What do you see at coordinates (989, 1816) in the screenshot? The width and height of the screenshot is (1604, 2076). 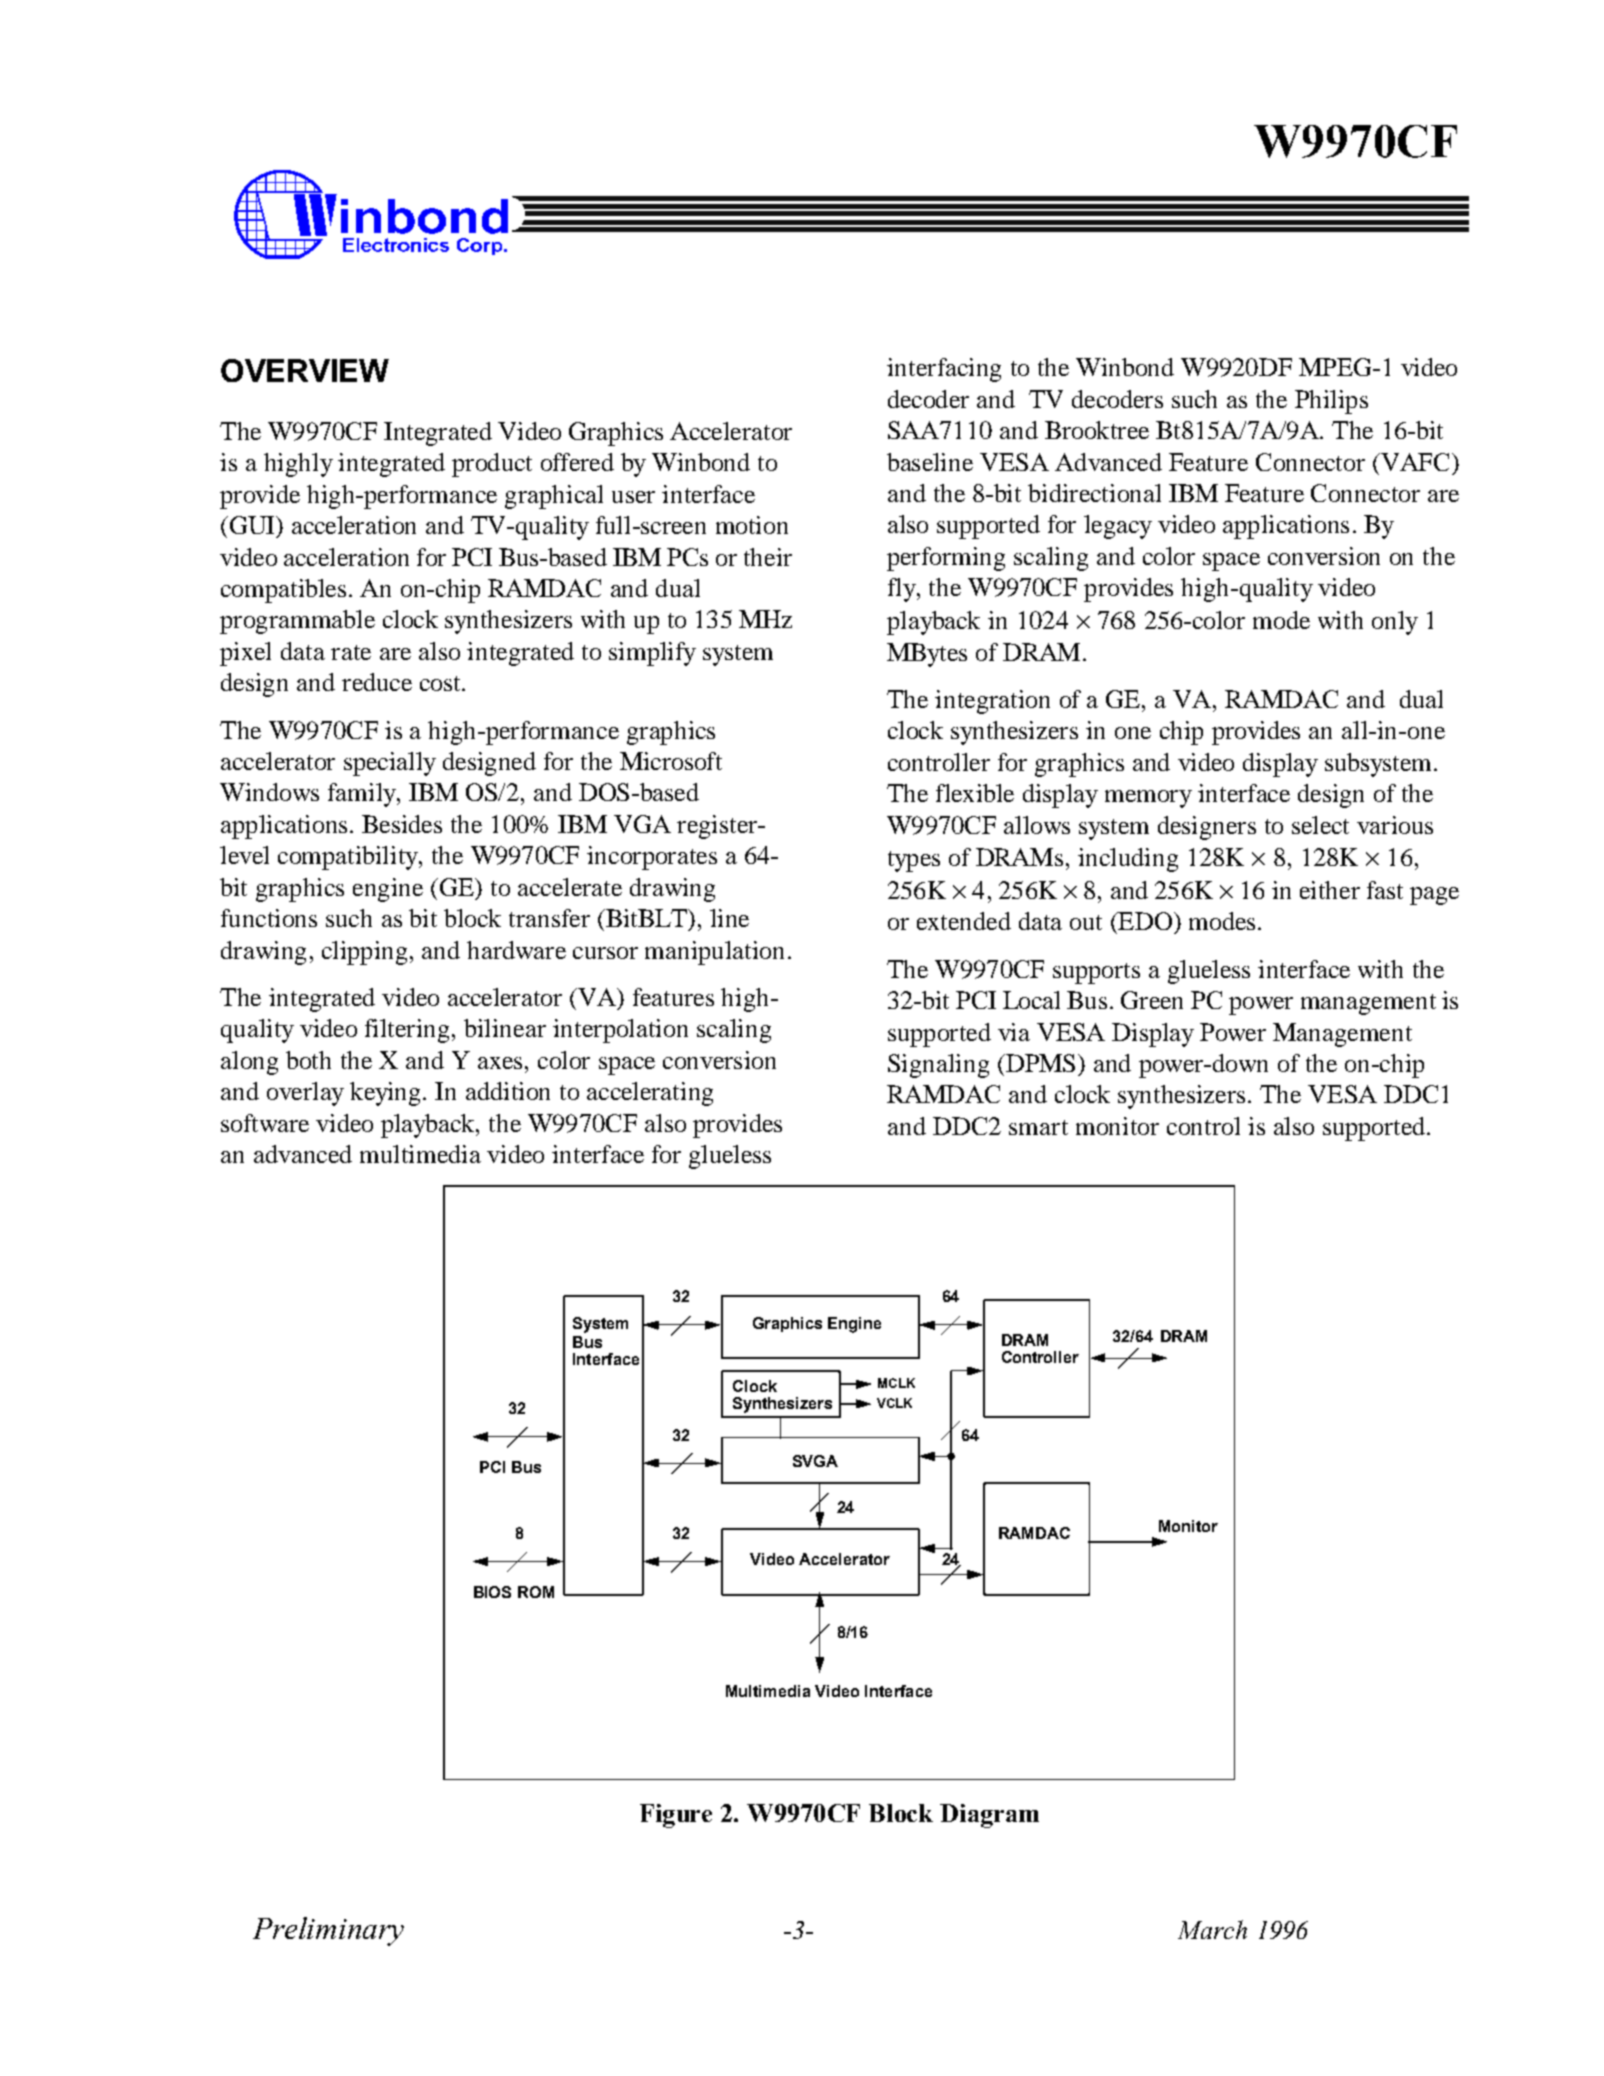 I see `Diagram` at bounding box center [989, 1816].
